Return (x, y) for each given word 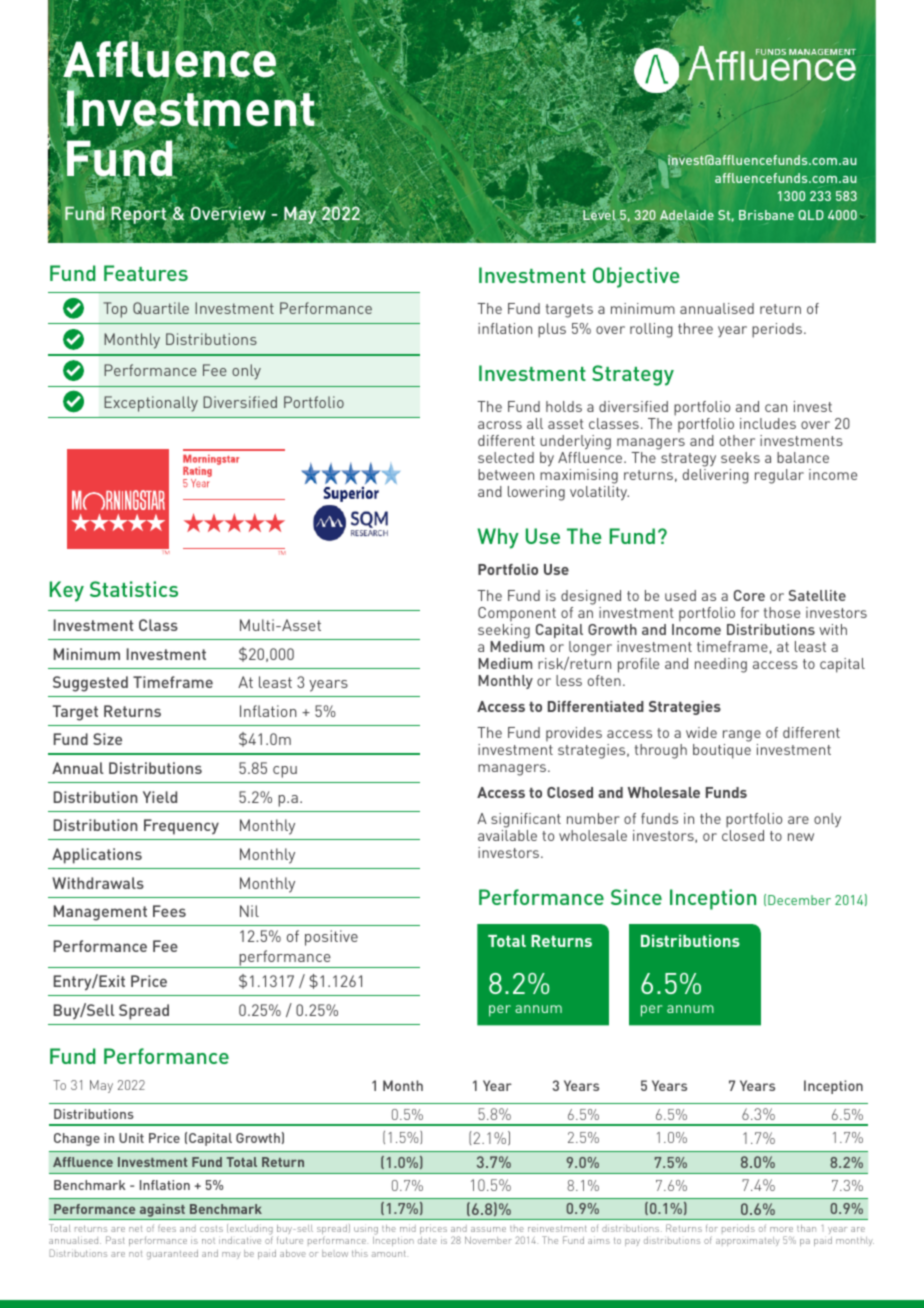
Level (599, 214)
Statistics (134, 589)
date (427, 1240)
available (507, 835)
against (162, 1210)
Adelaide (687, 216)
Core (749, 595)
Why (498, 538)
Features (146, 273)
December (799, 900)
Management (100, 913)
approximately (748, 1241)
